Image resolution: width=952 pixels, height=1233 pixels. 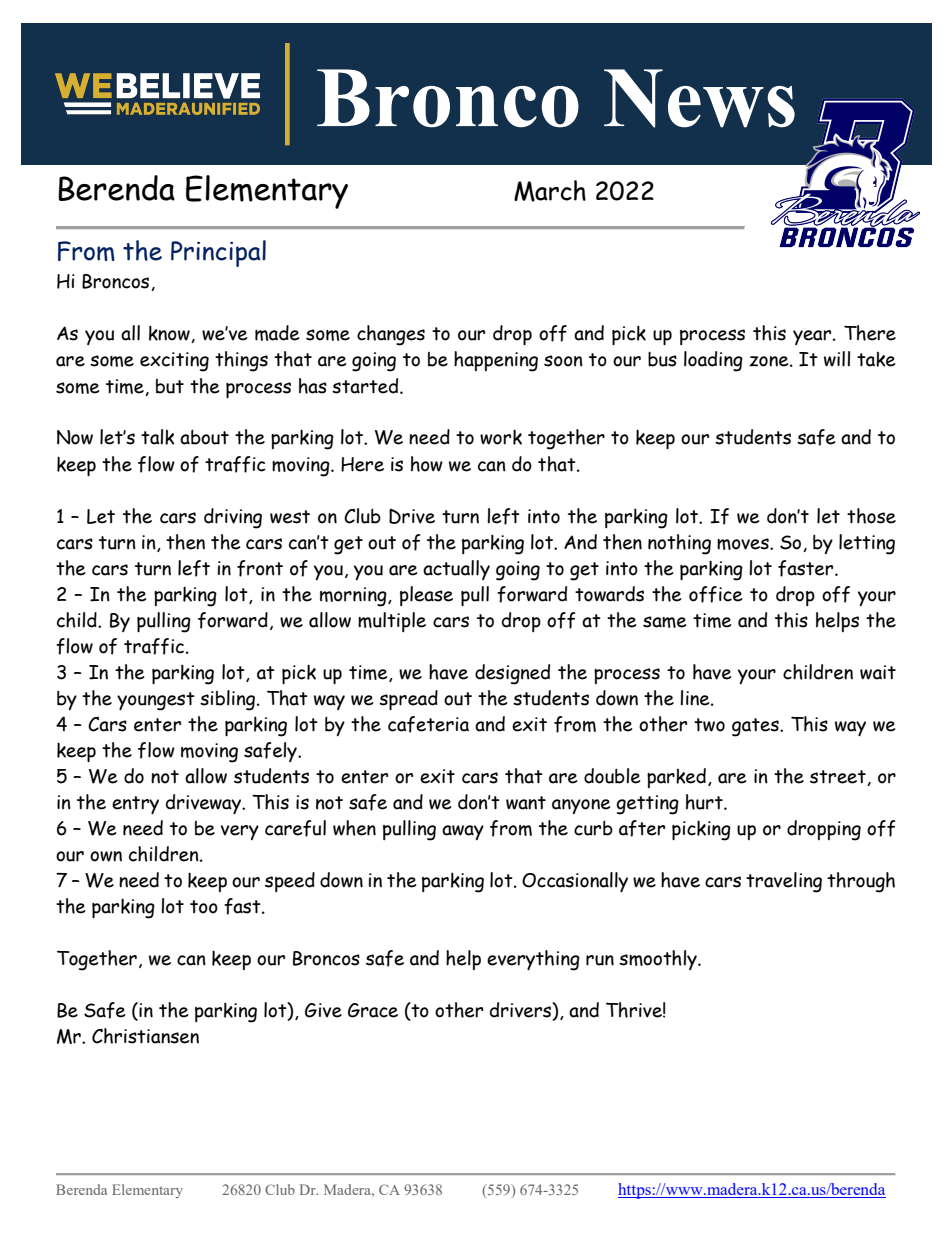 I want to click on about, so click(x=204, y=437).
